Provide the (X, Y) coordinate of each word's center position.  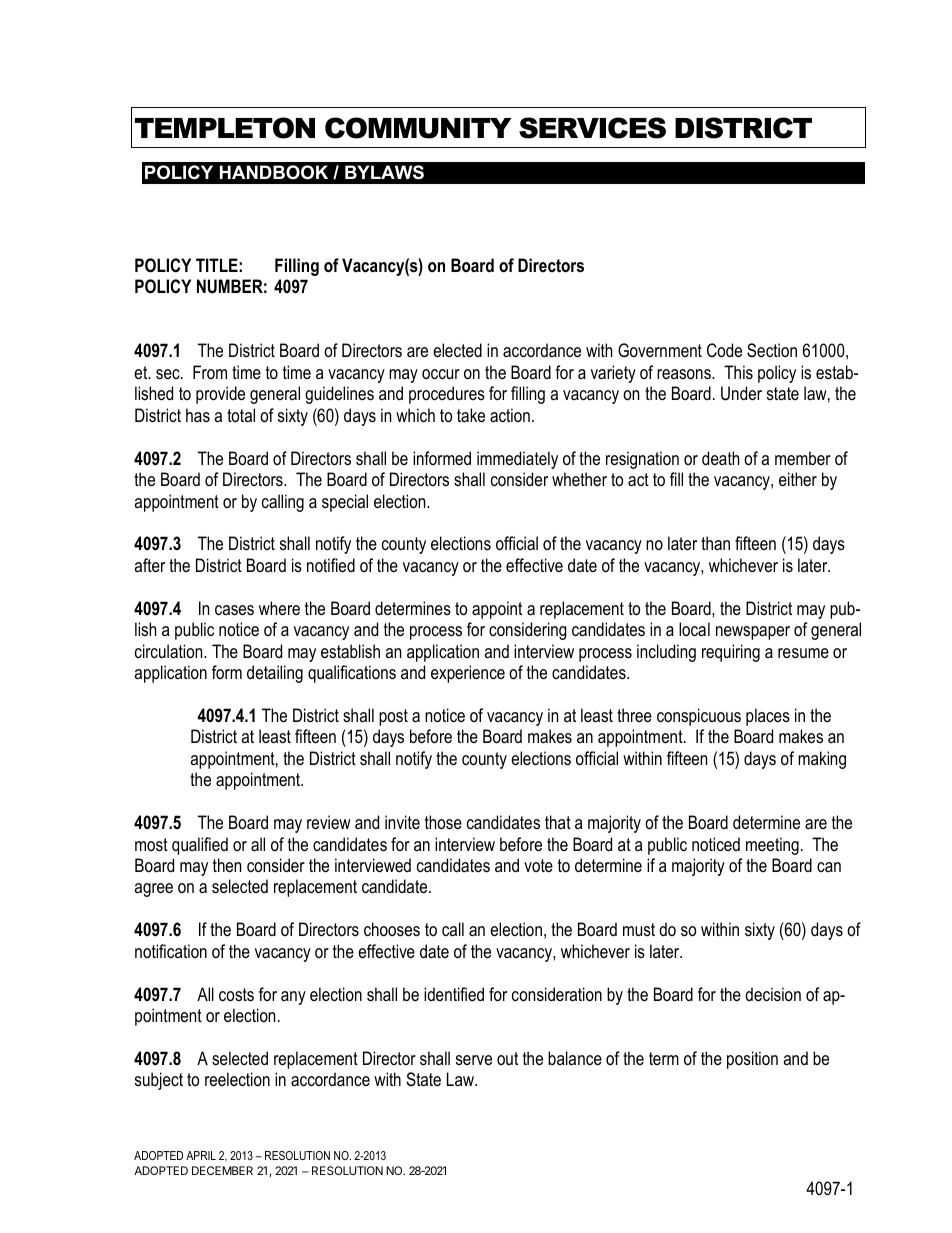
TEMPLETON (225, 128)
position (752, 1060)
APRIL (201, 1155)
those (443, 822)
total (241, 415)
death (720, 458)
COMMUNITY (418, 128)
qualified (200, 846)
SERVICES (592, 128)
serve (474, 1060)
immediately (517, 460)
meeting (772, 846)
